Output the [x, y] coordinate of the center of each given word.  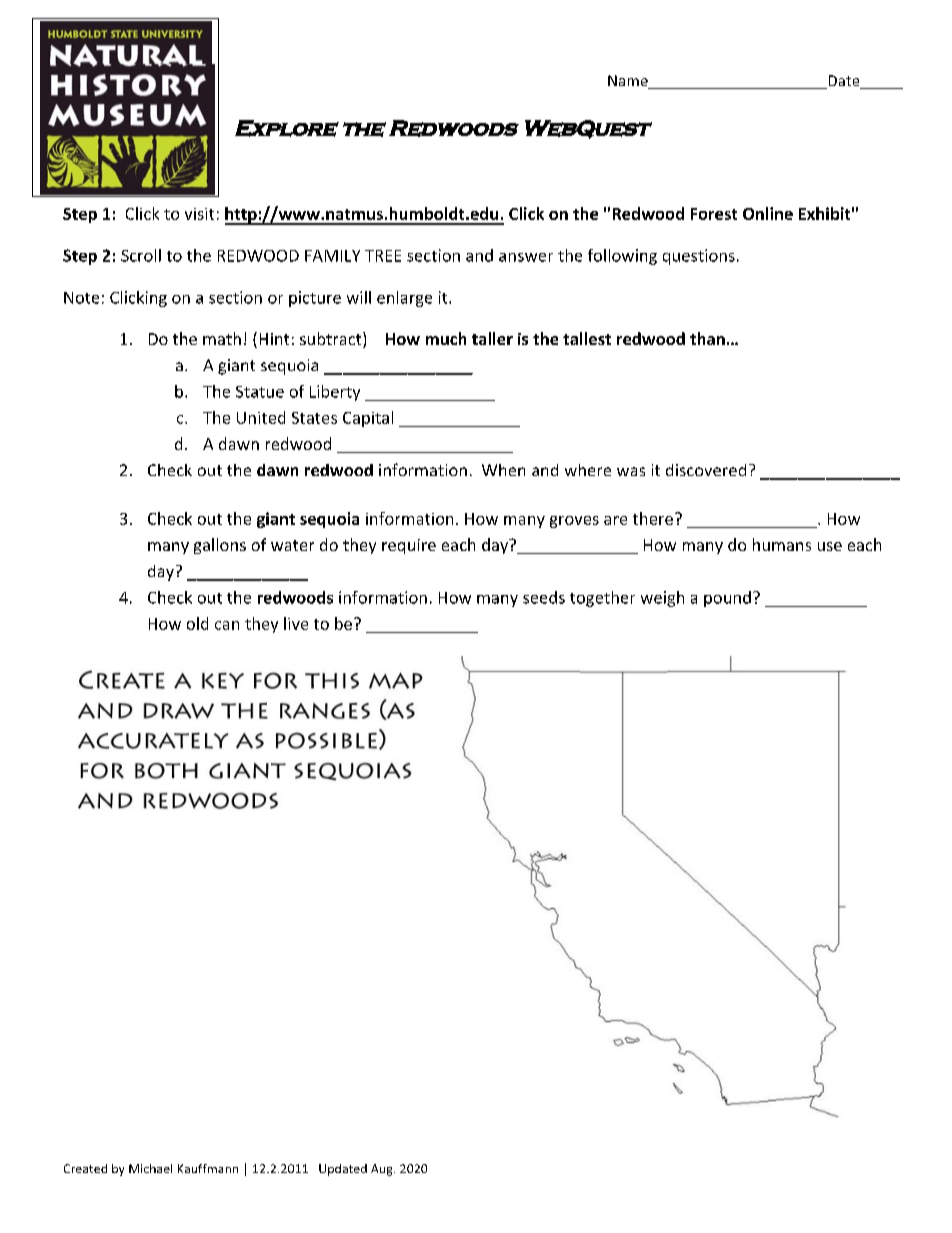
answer [526, 257]
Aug [383, 1170]
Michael [150, 1168]
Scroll [141, 255]
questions [699, 257]
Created [85, 1168]
